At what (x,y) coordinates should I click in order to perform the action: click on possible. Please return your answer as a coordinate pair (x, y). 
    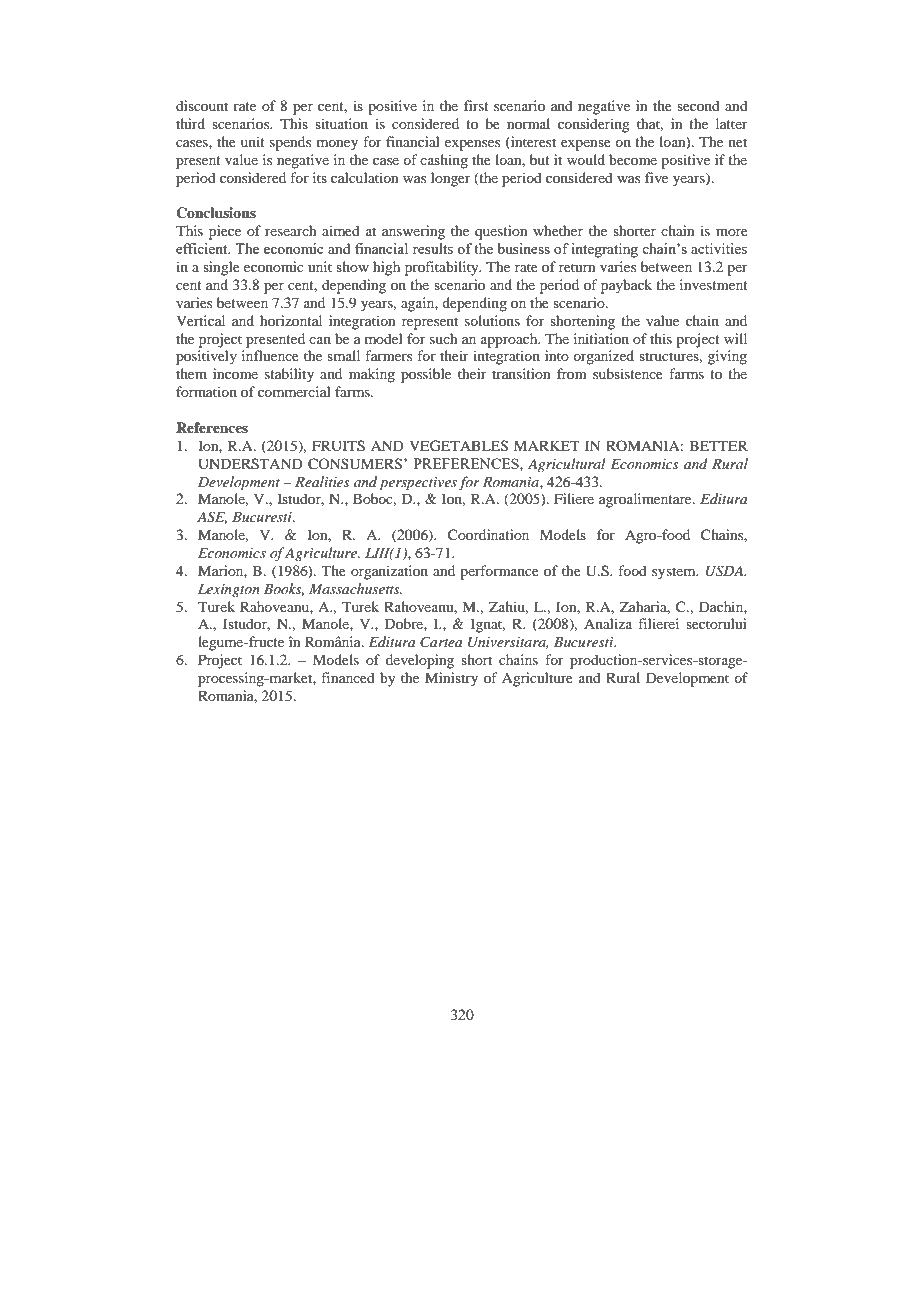
    Looking at the image, I should click on (426, 375).
